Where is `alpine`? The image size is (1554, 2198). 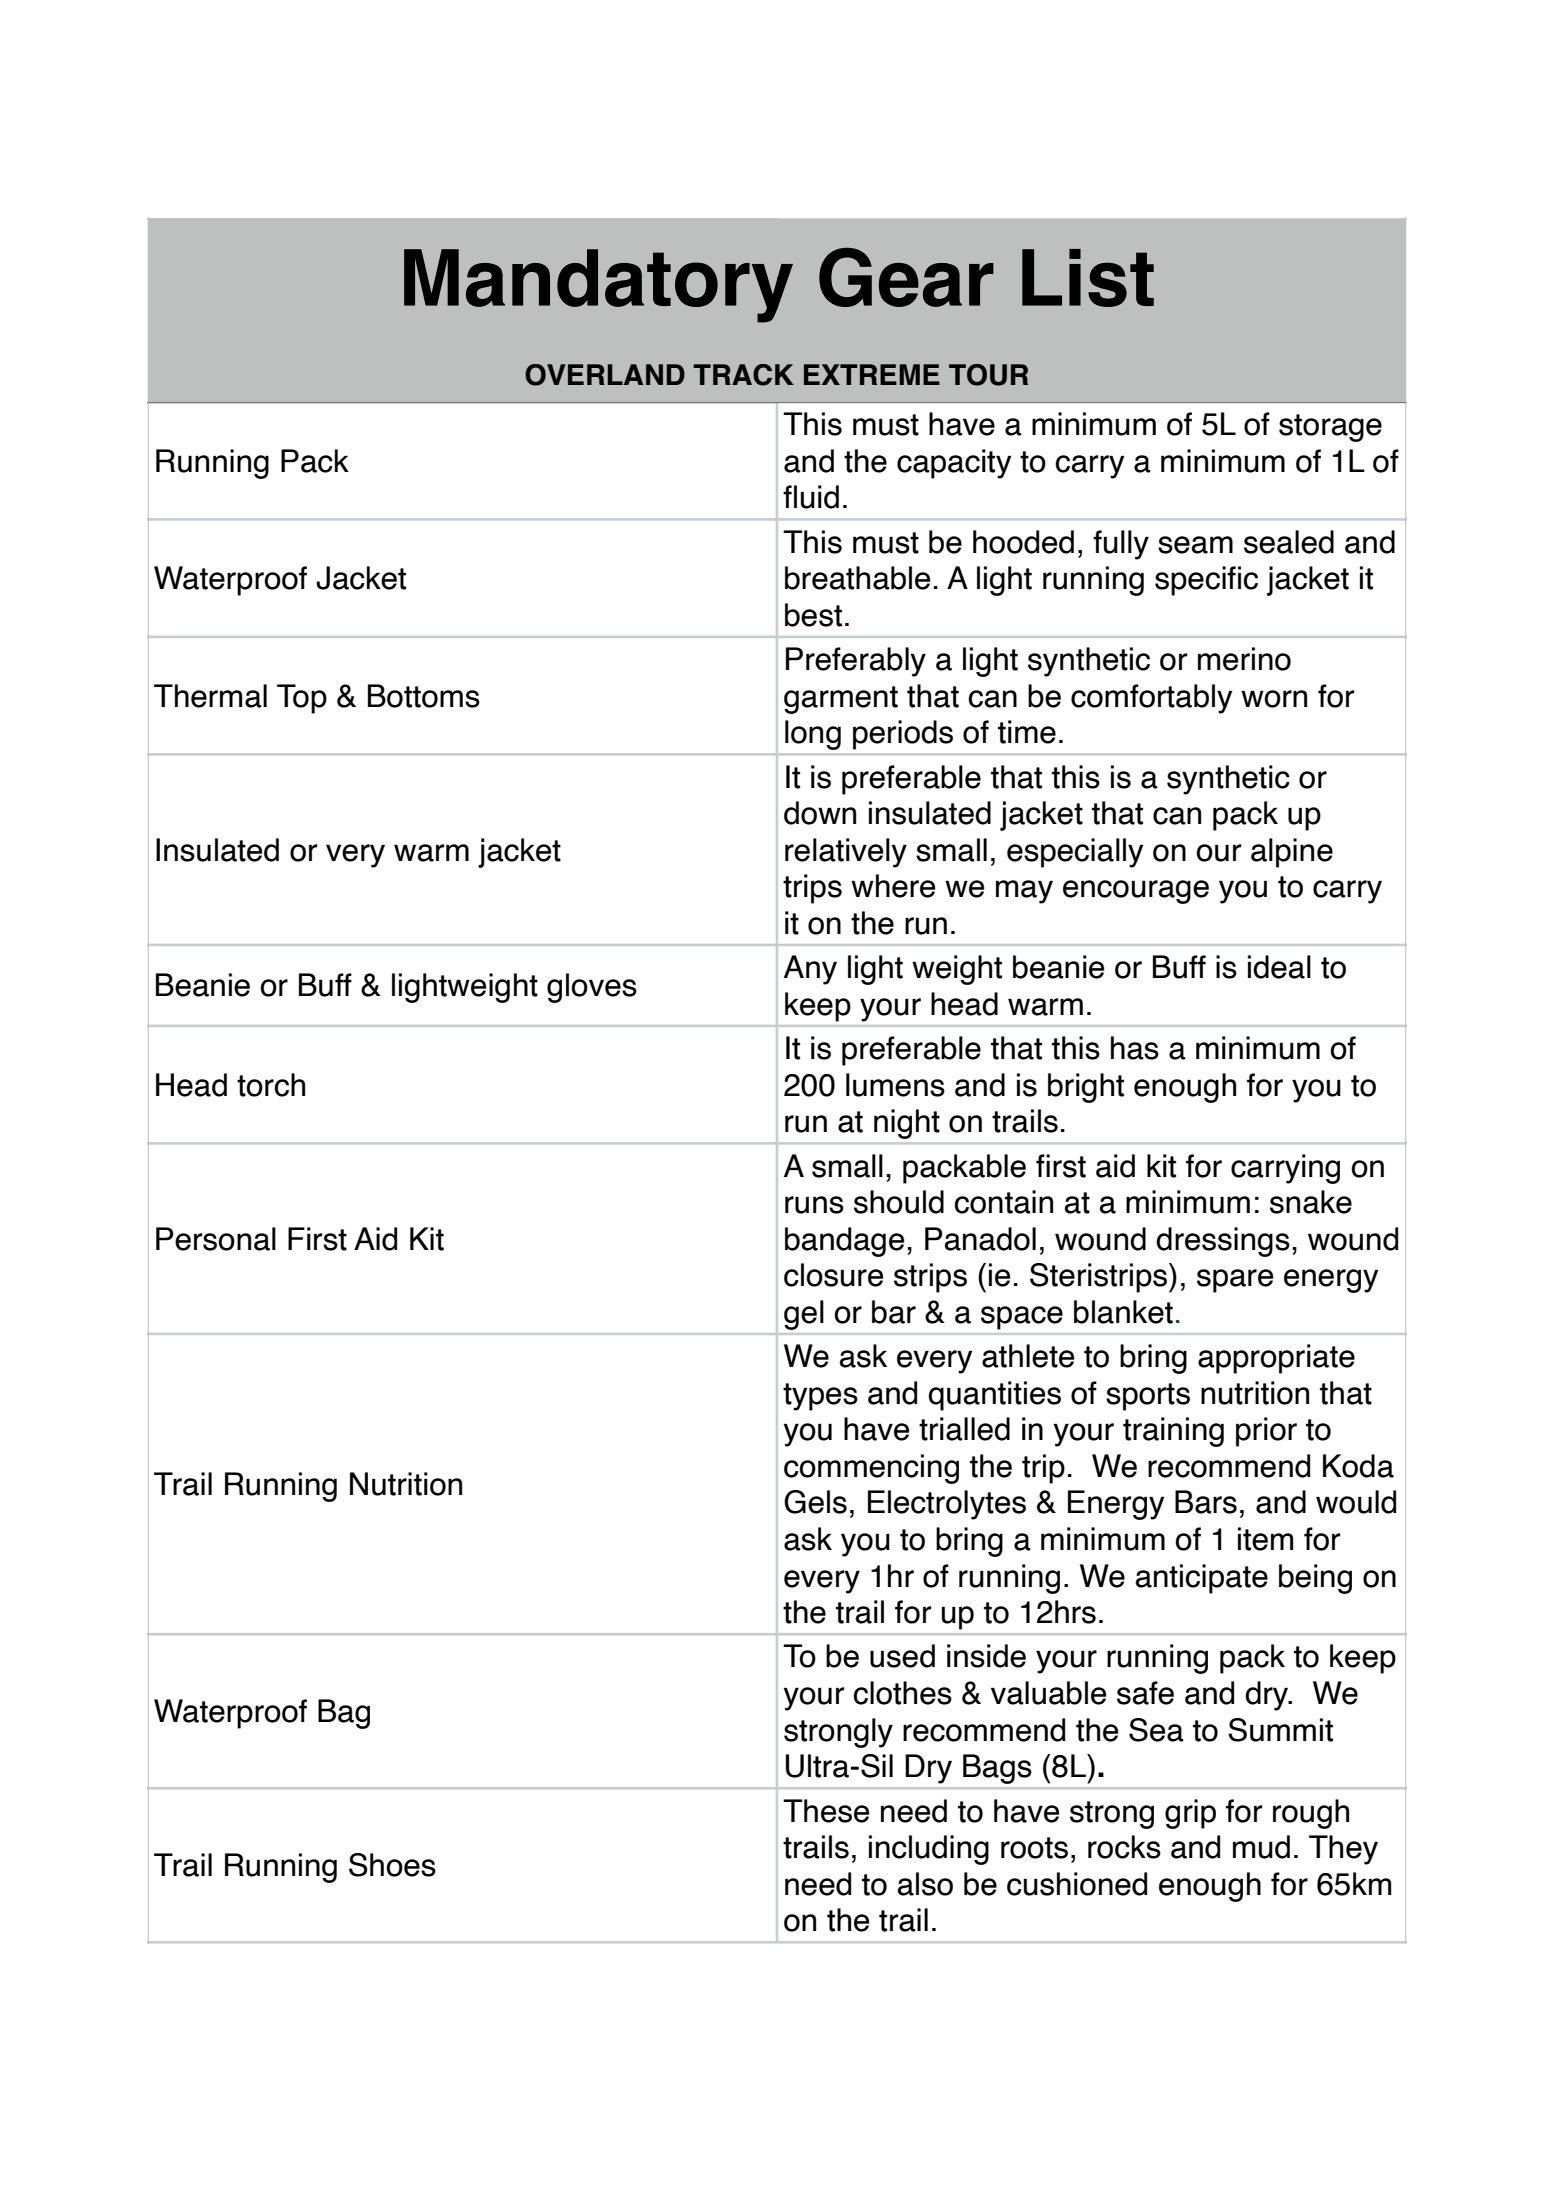 alpine is located at coordinates (1292, 853).
